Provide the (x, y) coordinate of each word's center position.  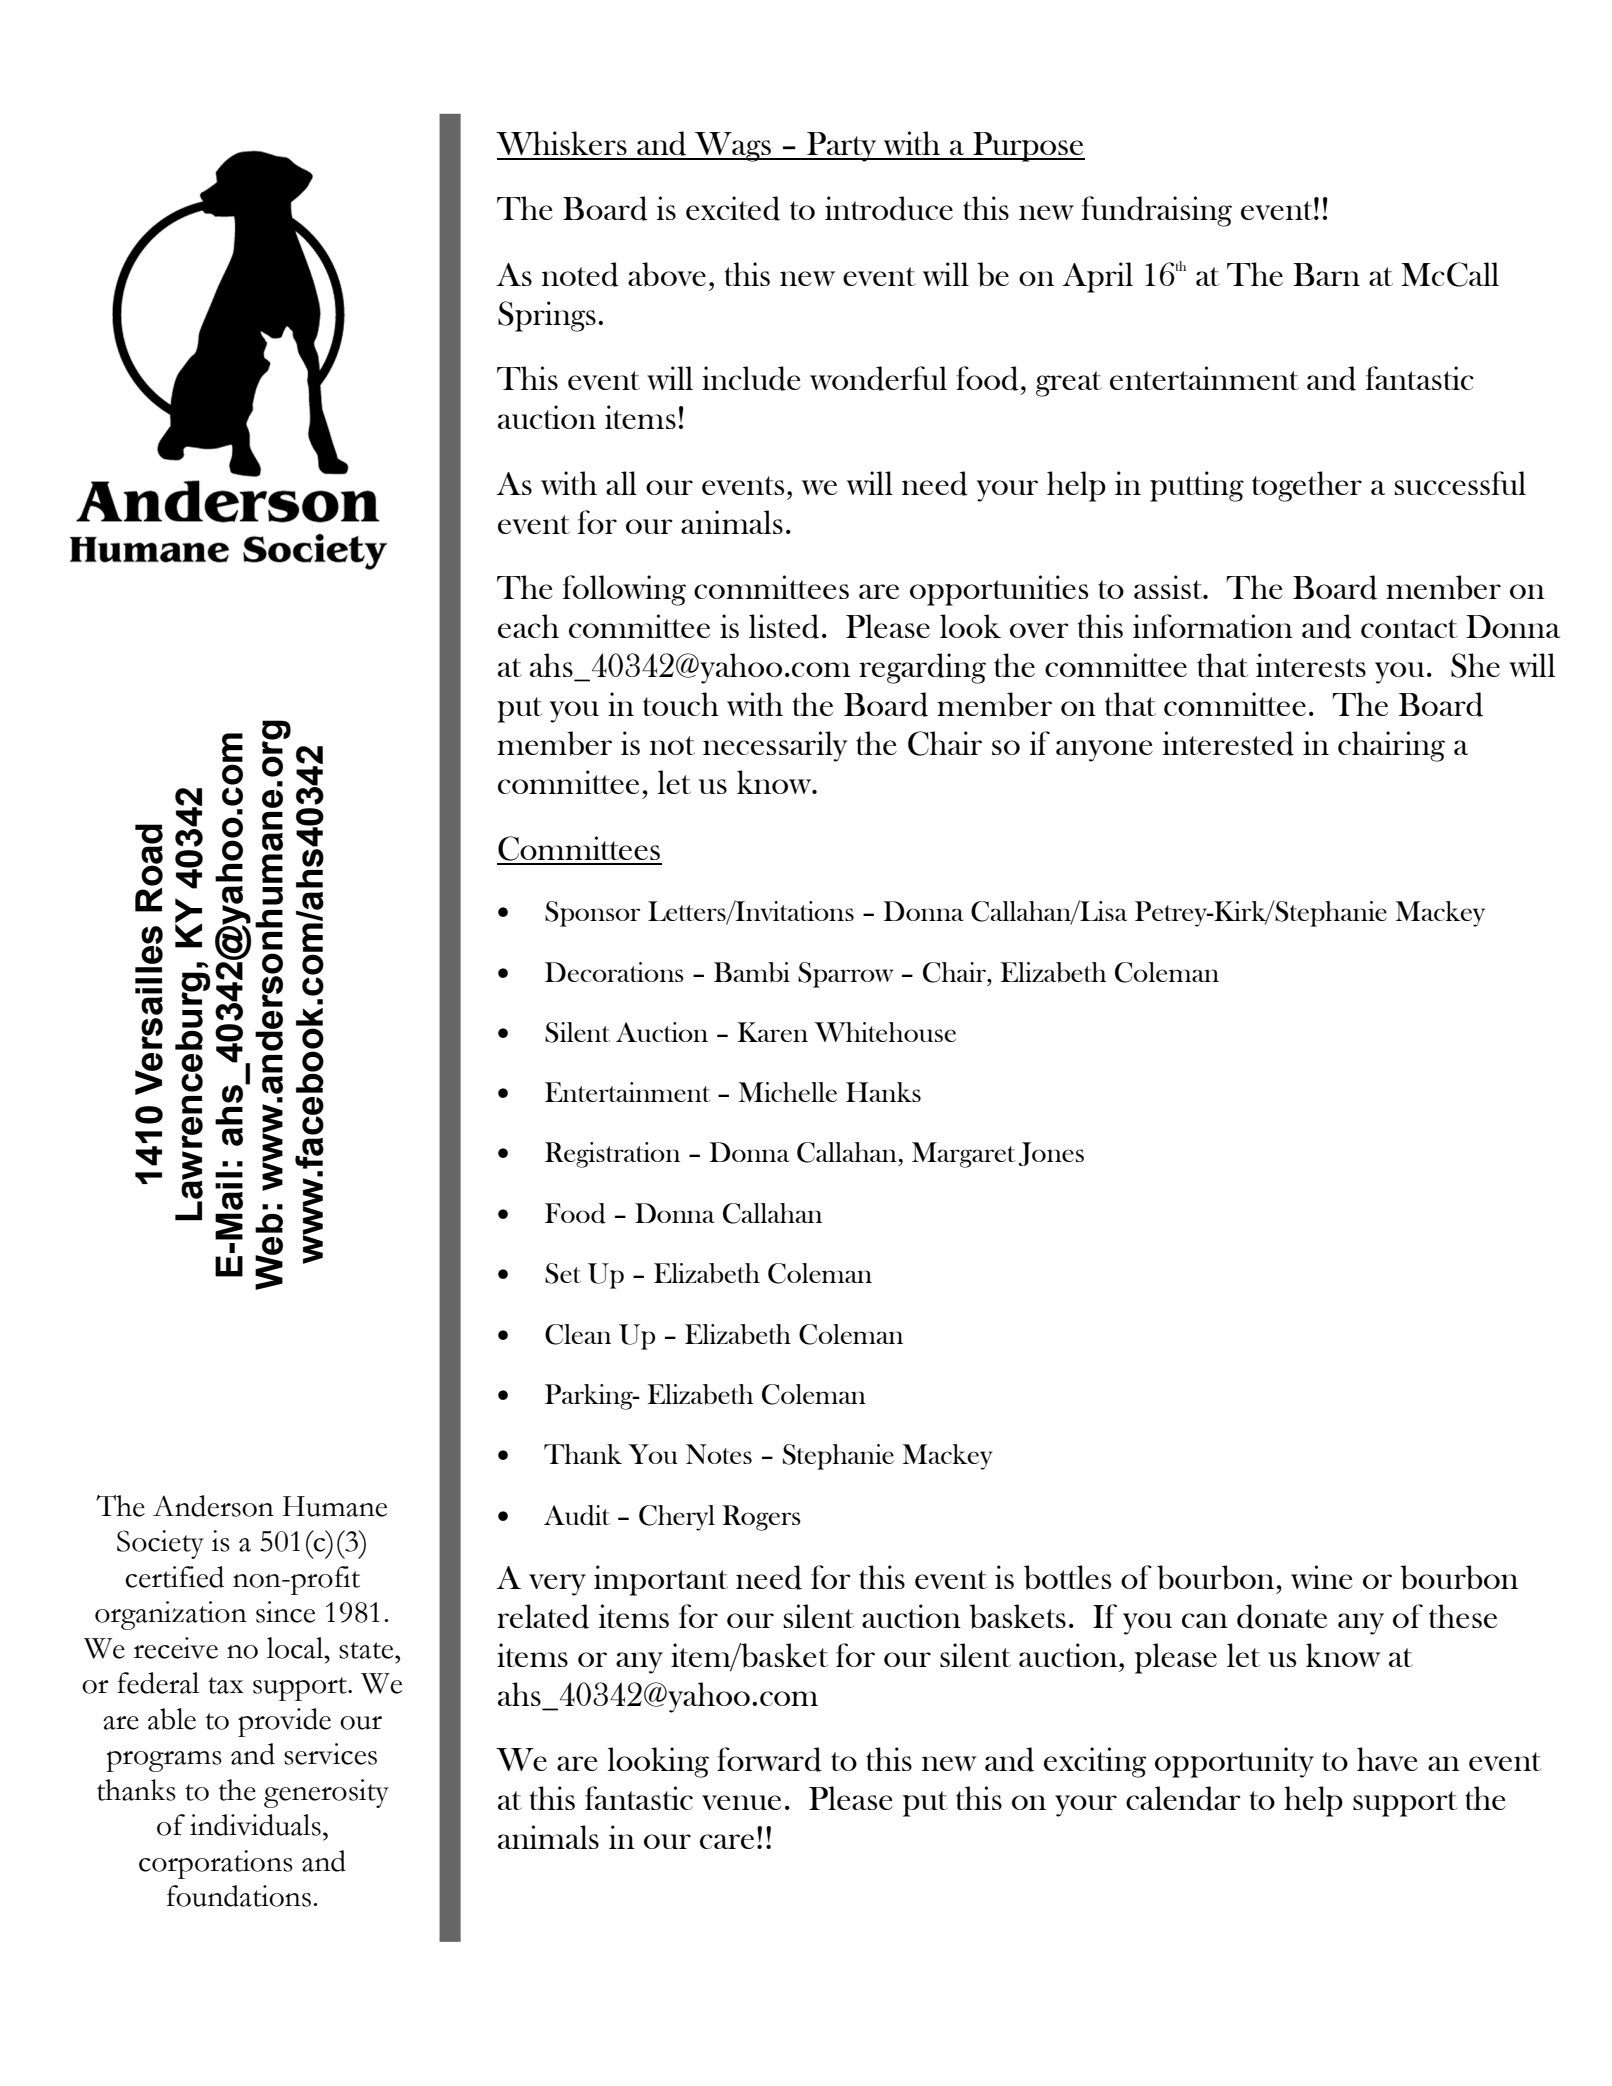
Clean (578, 1334)
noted (580, 274)
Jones (1051, 1154)
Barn (1326, 274)
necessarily (775, 746)
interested (1228, 743)
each (528, 626)
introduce (889, 208)
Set (563, 1273)
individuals (255, 1825)
